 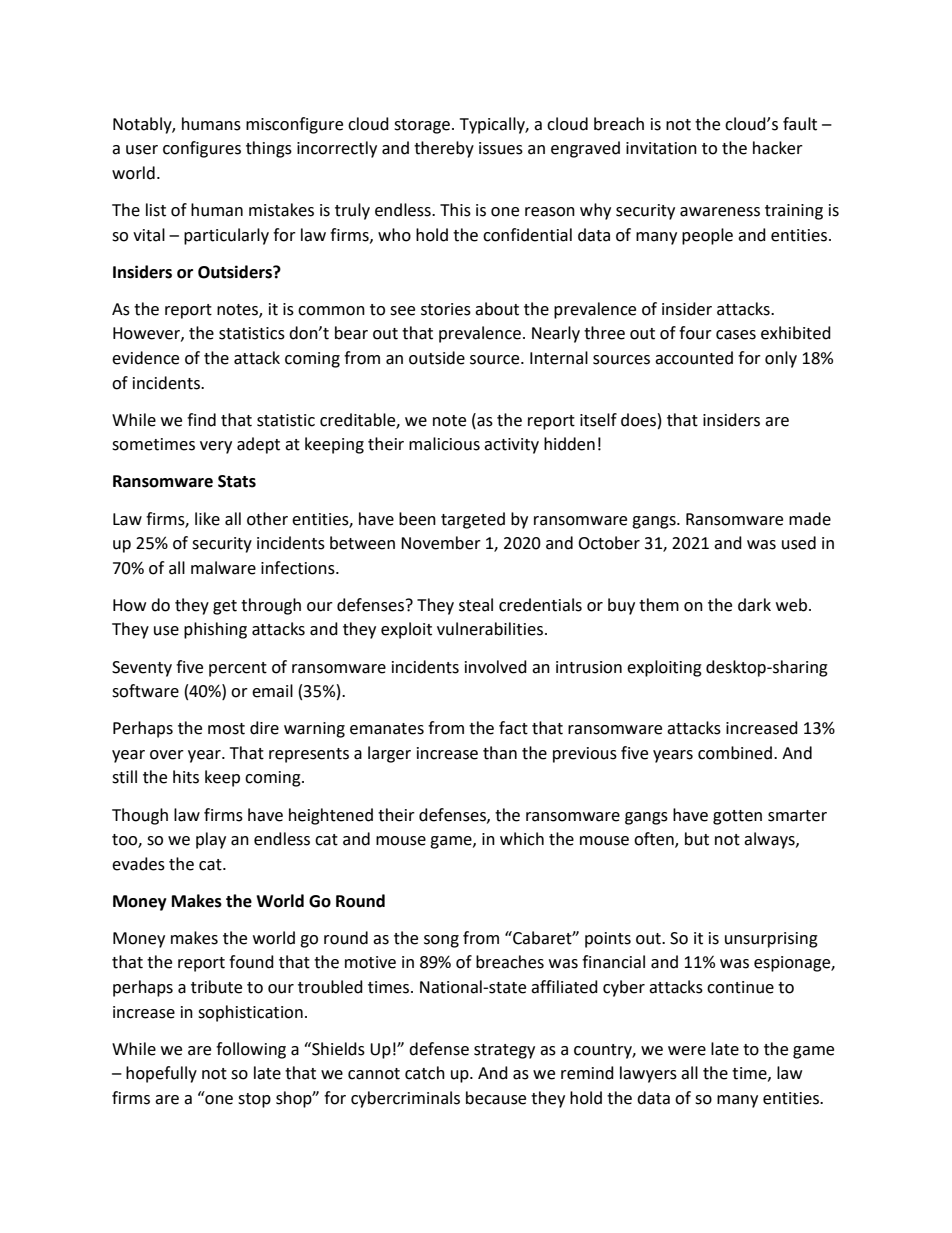 What do you see at coordinates (186, 777) in the image?
I see `hits` at bounding box center [186, 777].
